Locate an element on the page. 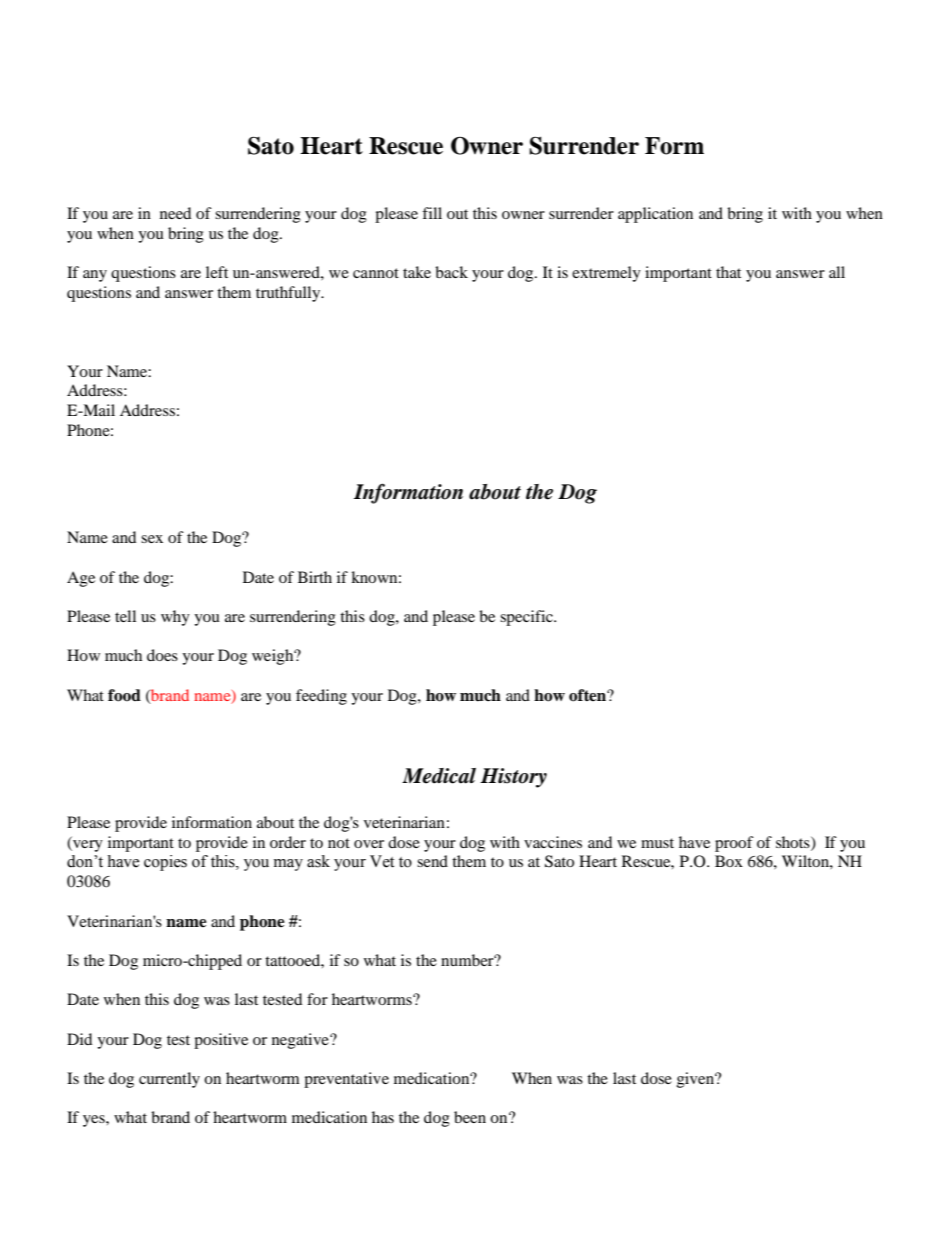 This page has height=1233, width=952. fill is located at coordinates (432, 213).
